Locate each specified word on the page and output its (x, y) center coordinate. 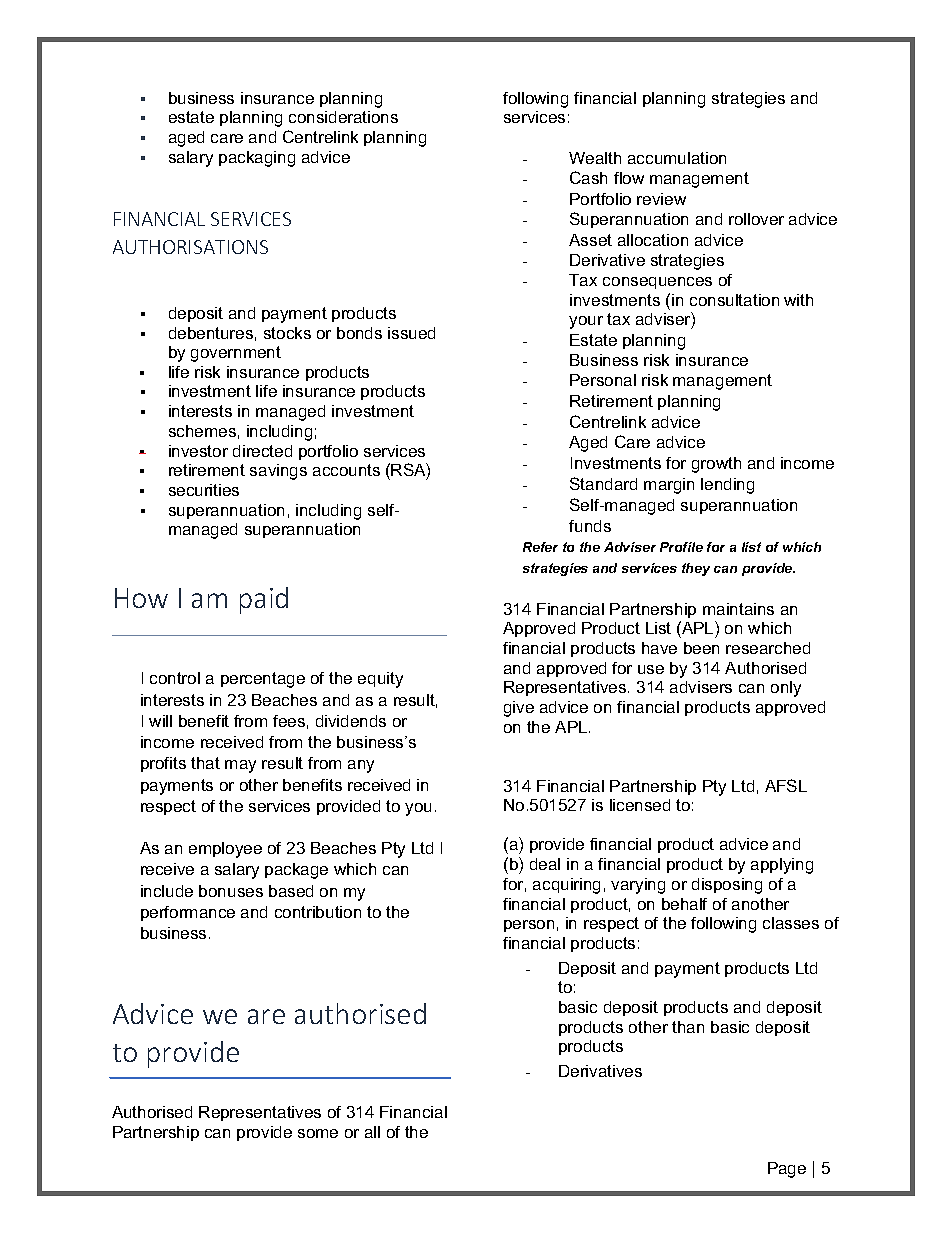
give (519, 709)
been (701, 648)
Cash (588, 177)
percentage (263, 680)
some (318, 1133)
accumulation (677, 158)
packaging (257, 159)
